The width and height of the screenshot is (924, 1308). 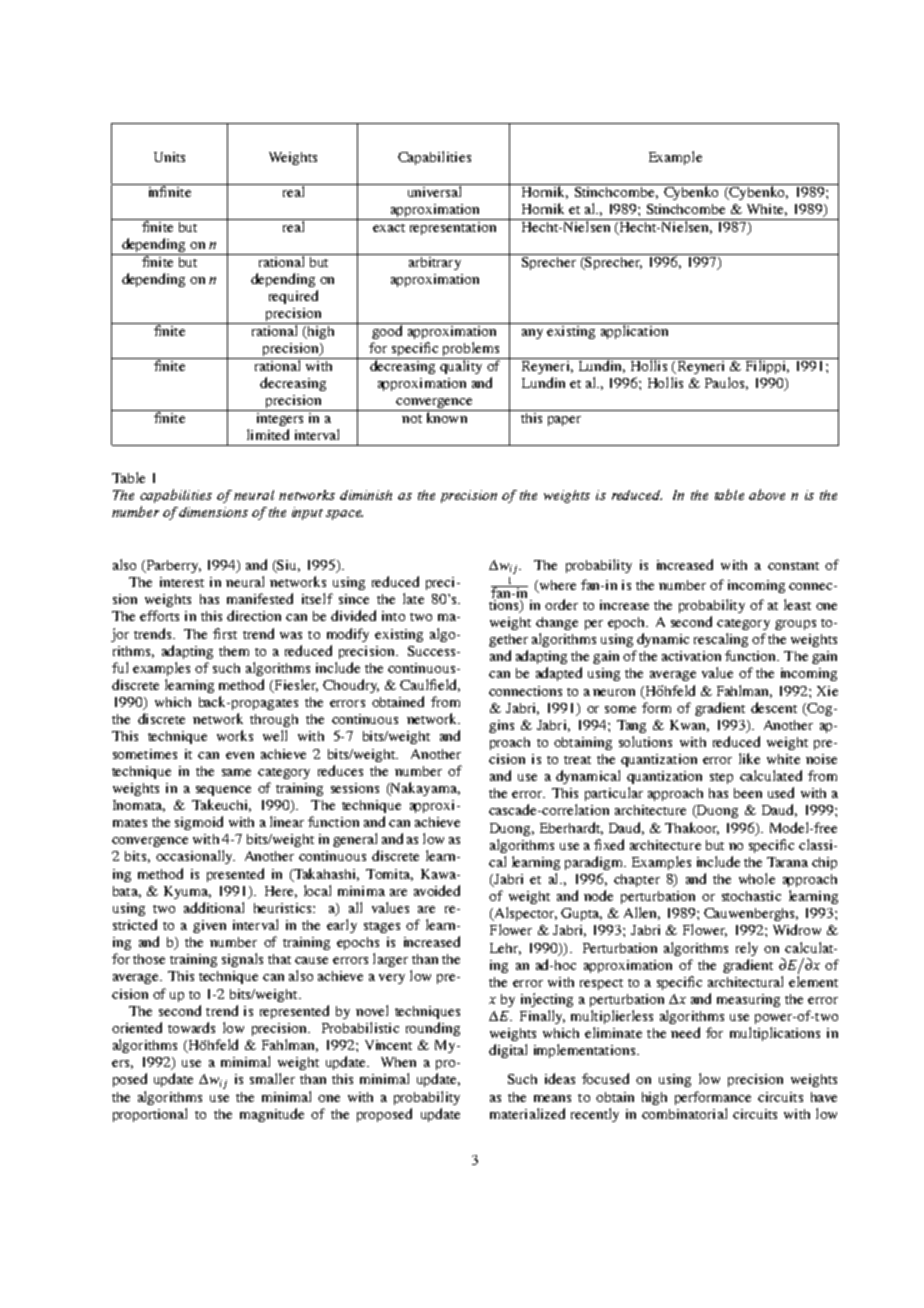 What do you see at coordinates (199, 823) in the screenshot?
I see `sigmoid` at bounding box center [199, 823].
